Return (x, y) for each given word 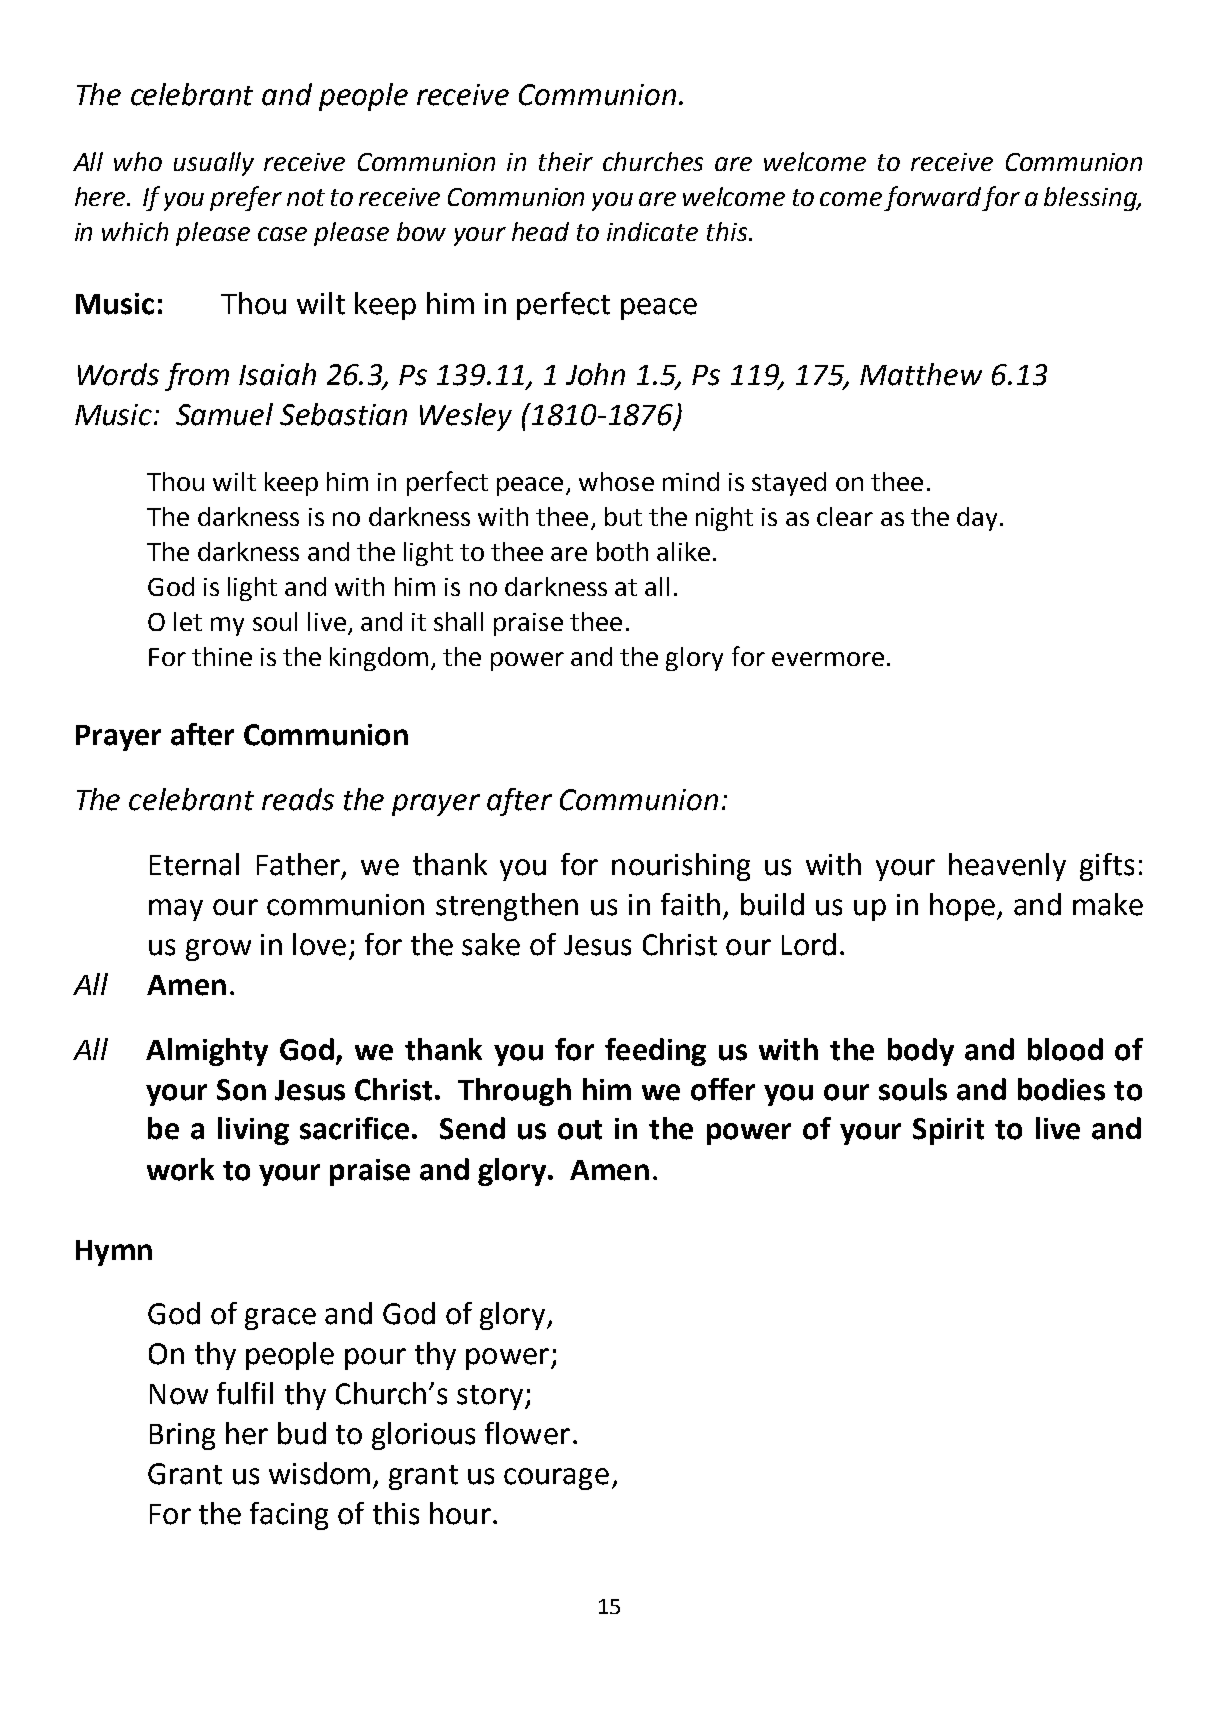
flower (527, 1433)
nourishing (681, 867)
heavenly (1007, 867)
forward (933, 198)
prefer (246, 198)
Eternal (194, 864)
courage (556, 1479)
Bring (182, 1436)
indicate (652, 231)
